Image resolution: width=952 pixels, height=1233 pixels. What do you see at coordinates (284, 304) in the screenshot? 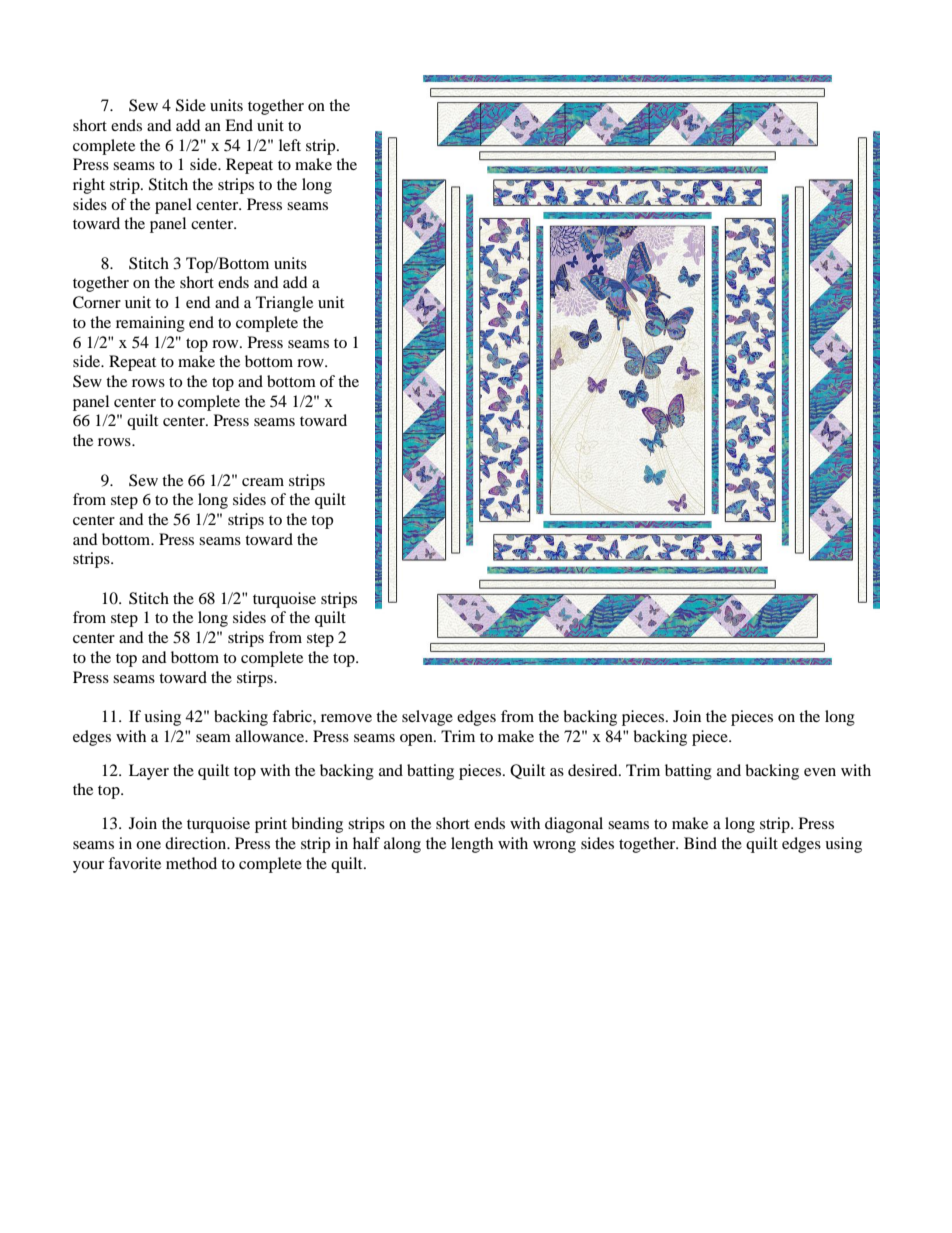
I see `Triangle` at bounding box center [284, 304].
